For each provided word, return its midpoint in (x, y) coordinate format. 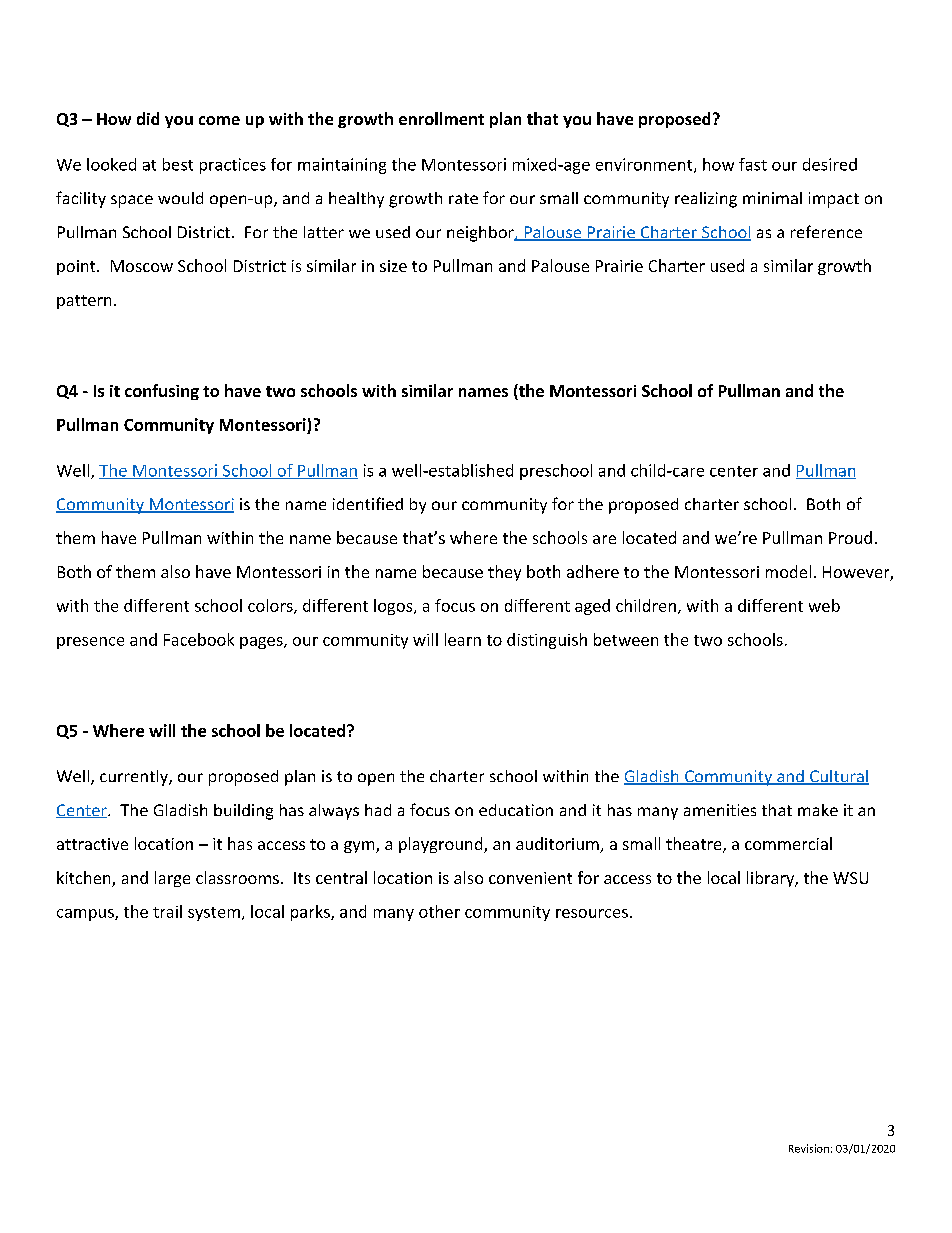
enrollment (441, 118)
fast (753, 164)
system (214, 914)
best (178, 164)
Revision (809, 1148)
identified (368, 503)
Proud (850, 537)
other (439, 911)
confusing (162, 392)
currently (135, 778)
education (516, 810)
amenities (720, 810)
